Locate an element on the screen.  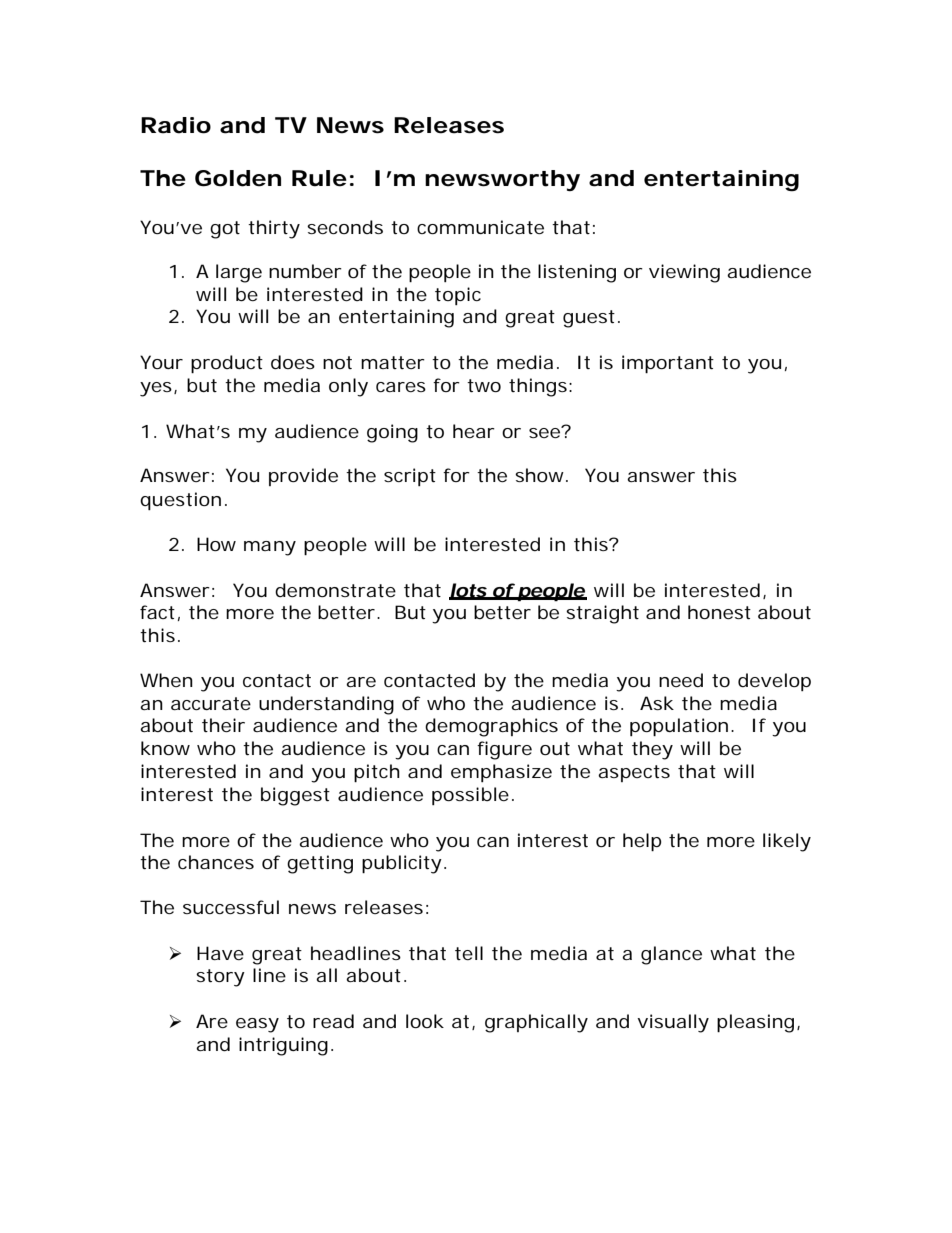
topic is located at coordinates (458, 296).
